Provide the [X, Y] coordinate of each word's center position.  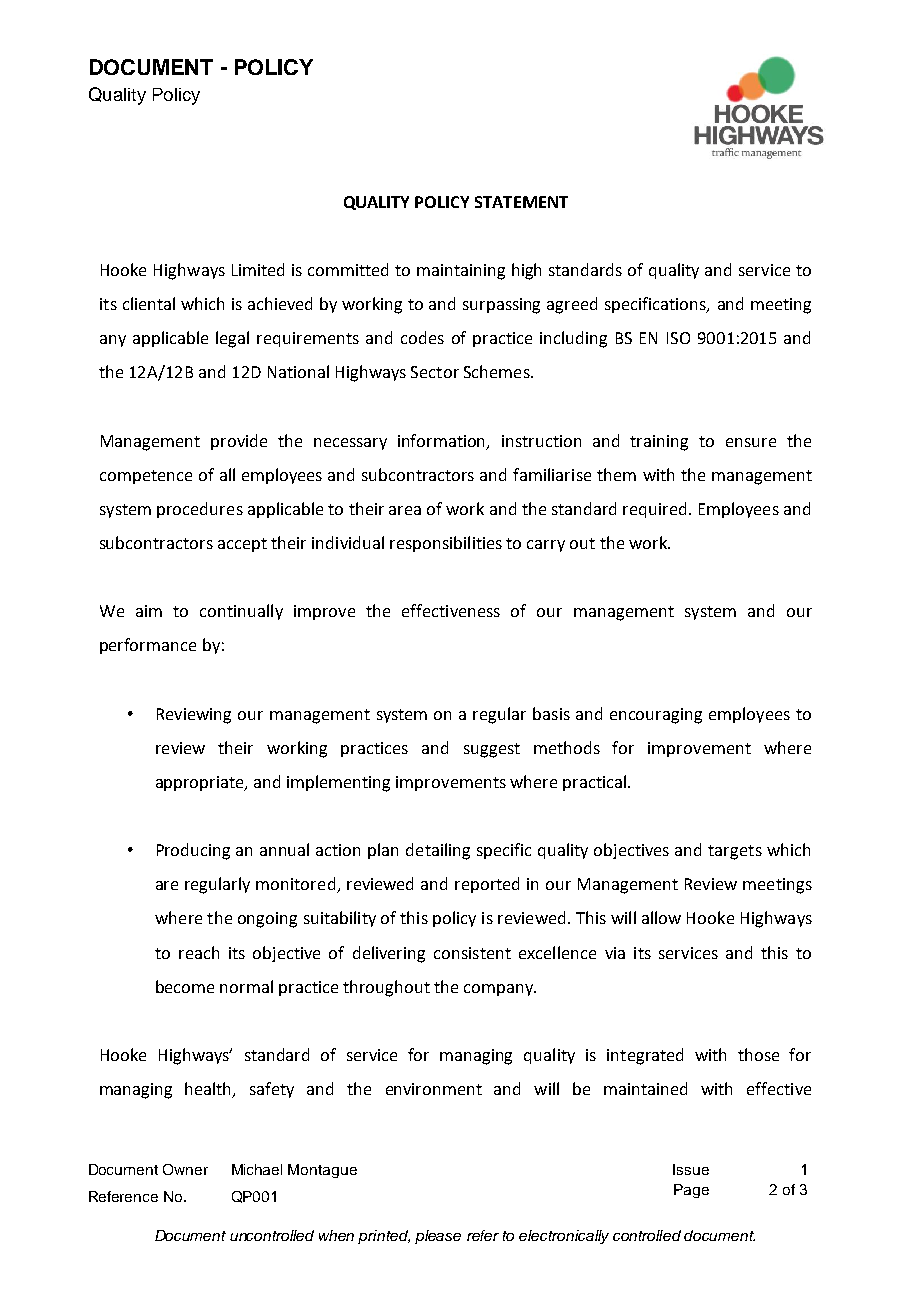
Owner [185, 1169]
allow [661, 917]
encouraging [656, 716]
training [659, 443]
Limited [258, 269]
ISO [678, 338]
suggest [492, 750]
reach [199, 952]
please [438, 1237]
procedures [200, 510]
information [443, 441]
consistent [472, 953]
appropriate [201, 783]
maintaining [461, 272]
